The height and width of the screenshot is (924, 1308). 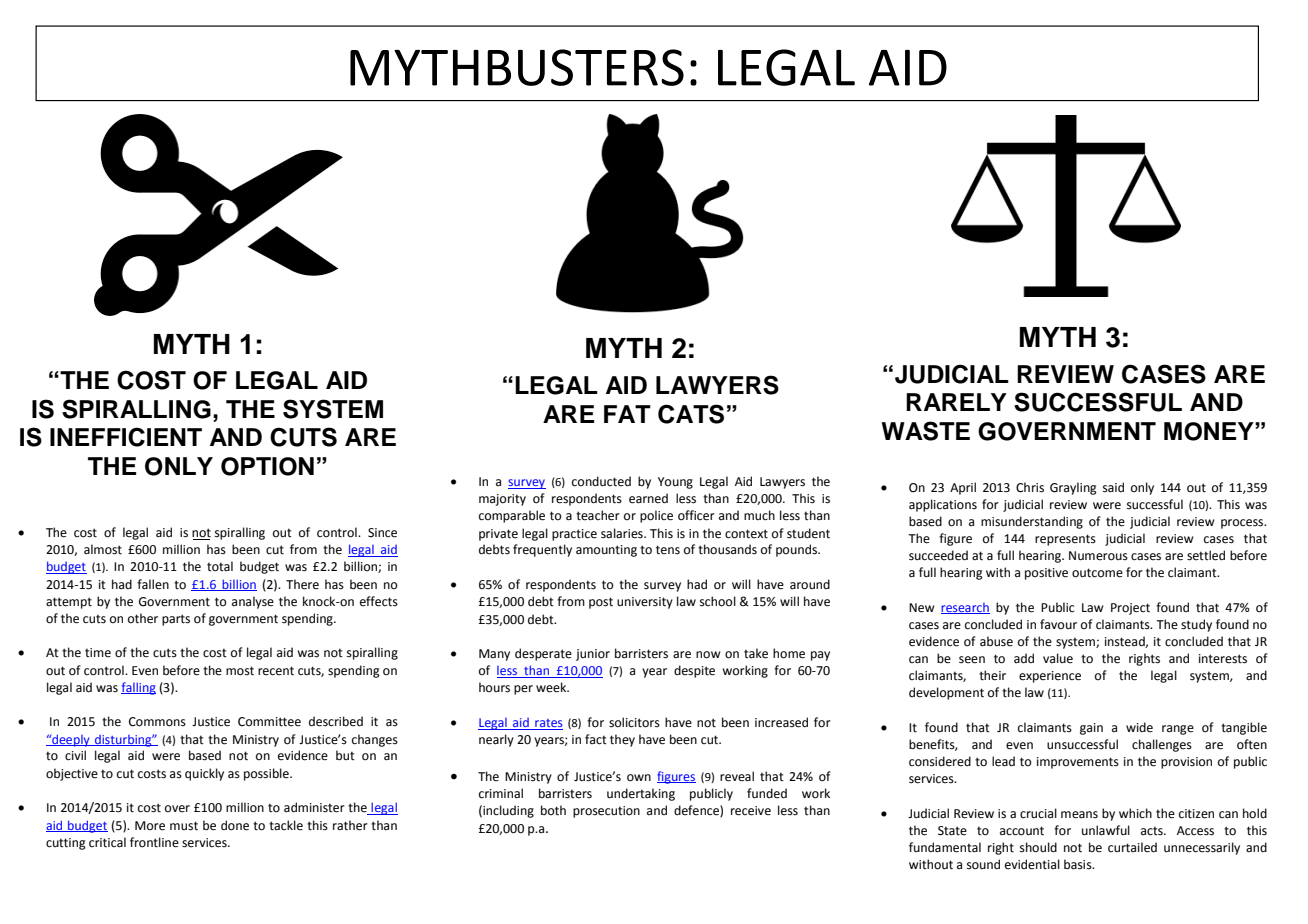 What do you see at coordinates (606, 812) in the screenshot?
I see `prosecution` at bounding box center [606, 812].
